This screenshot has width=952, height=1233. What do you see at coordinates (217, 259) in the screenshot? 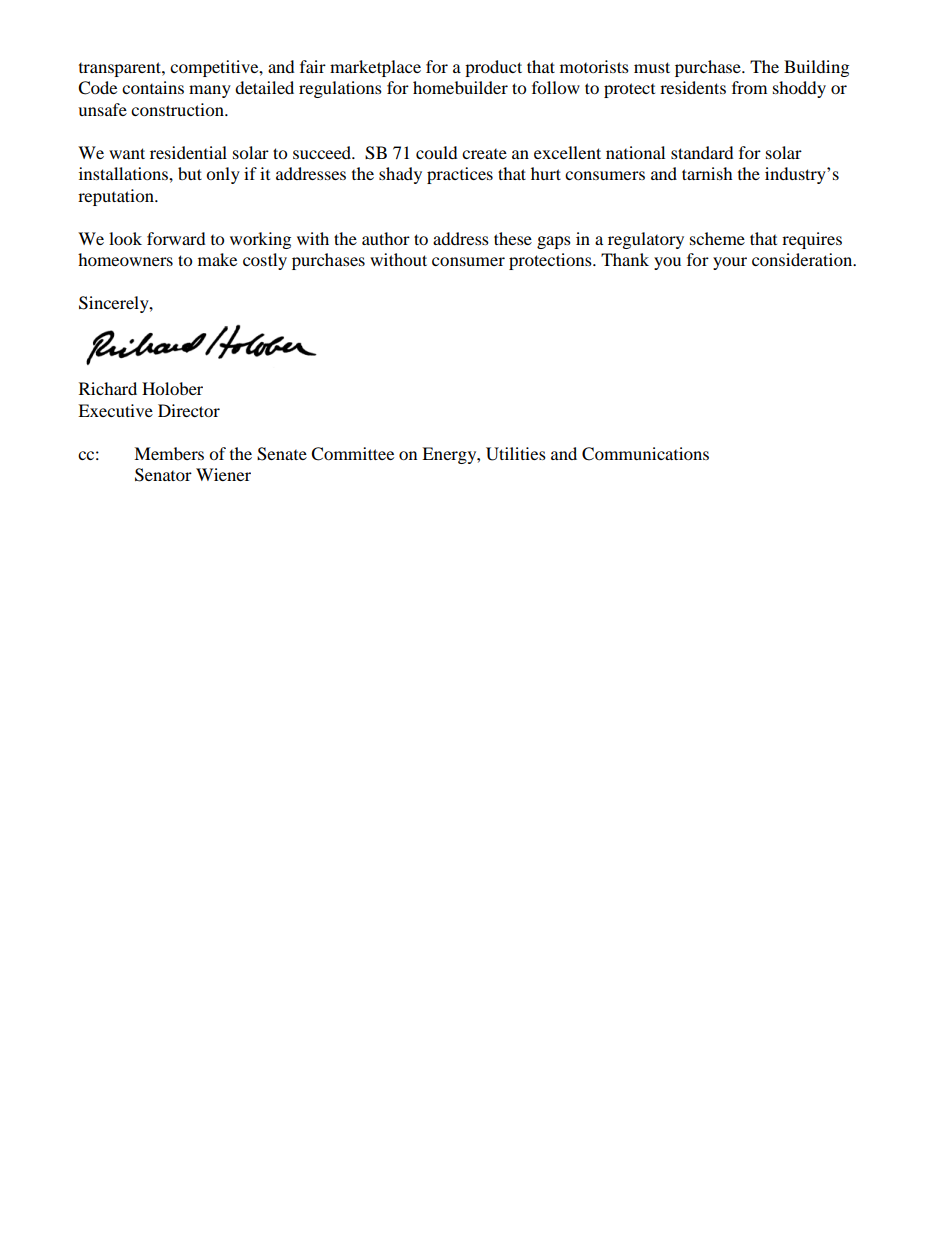
I see `make` at bounding box center [217, 259].
